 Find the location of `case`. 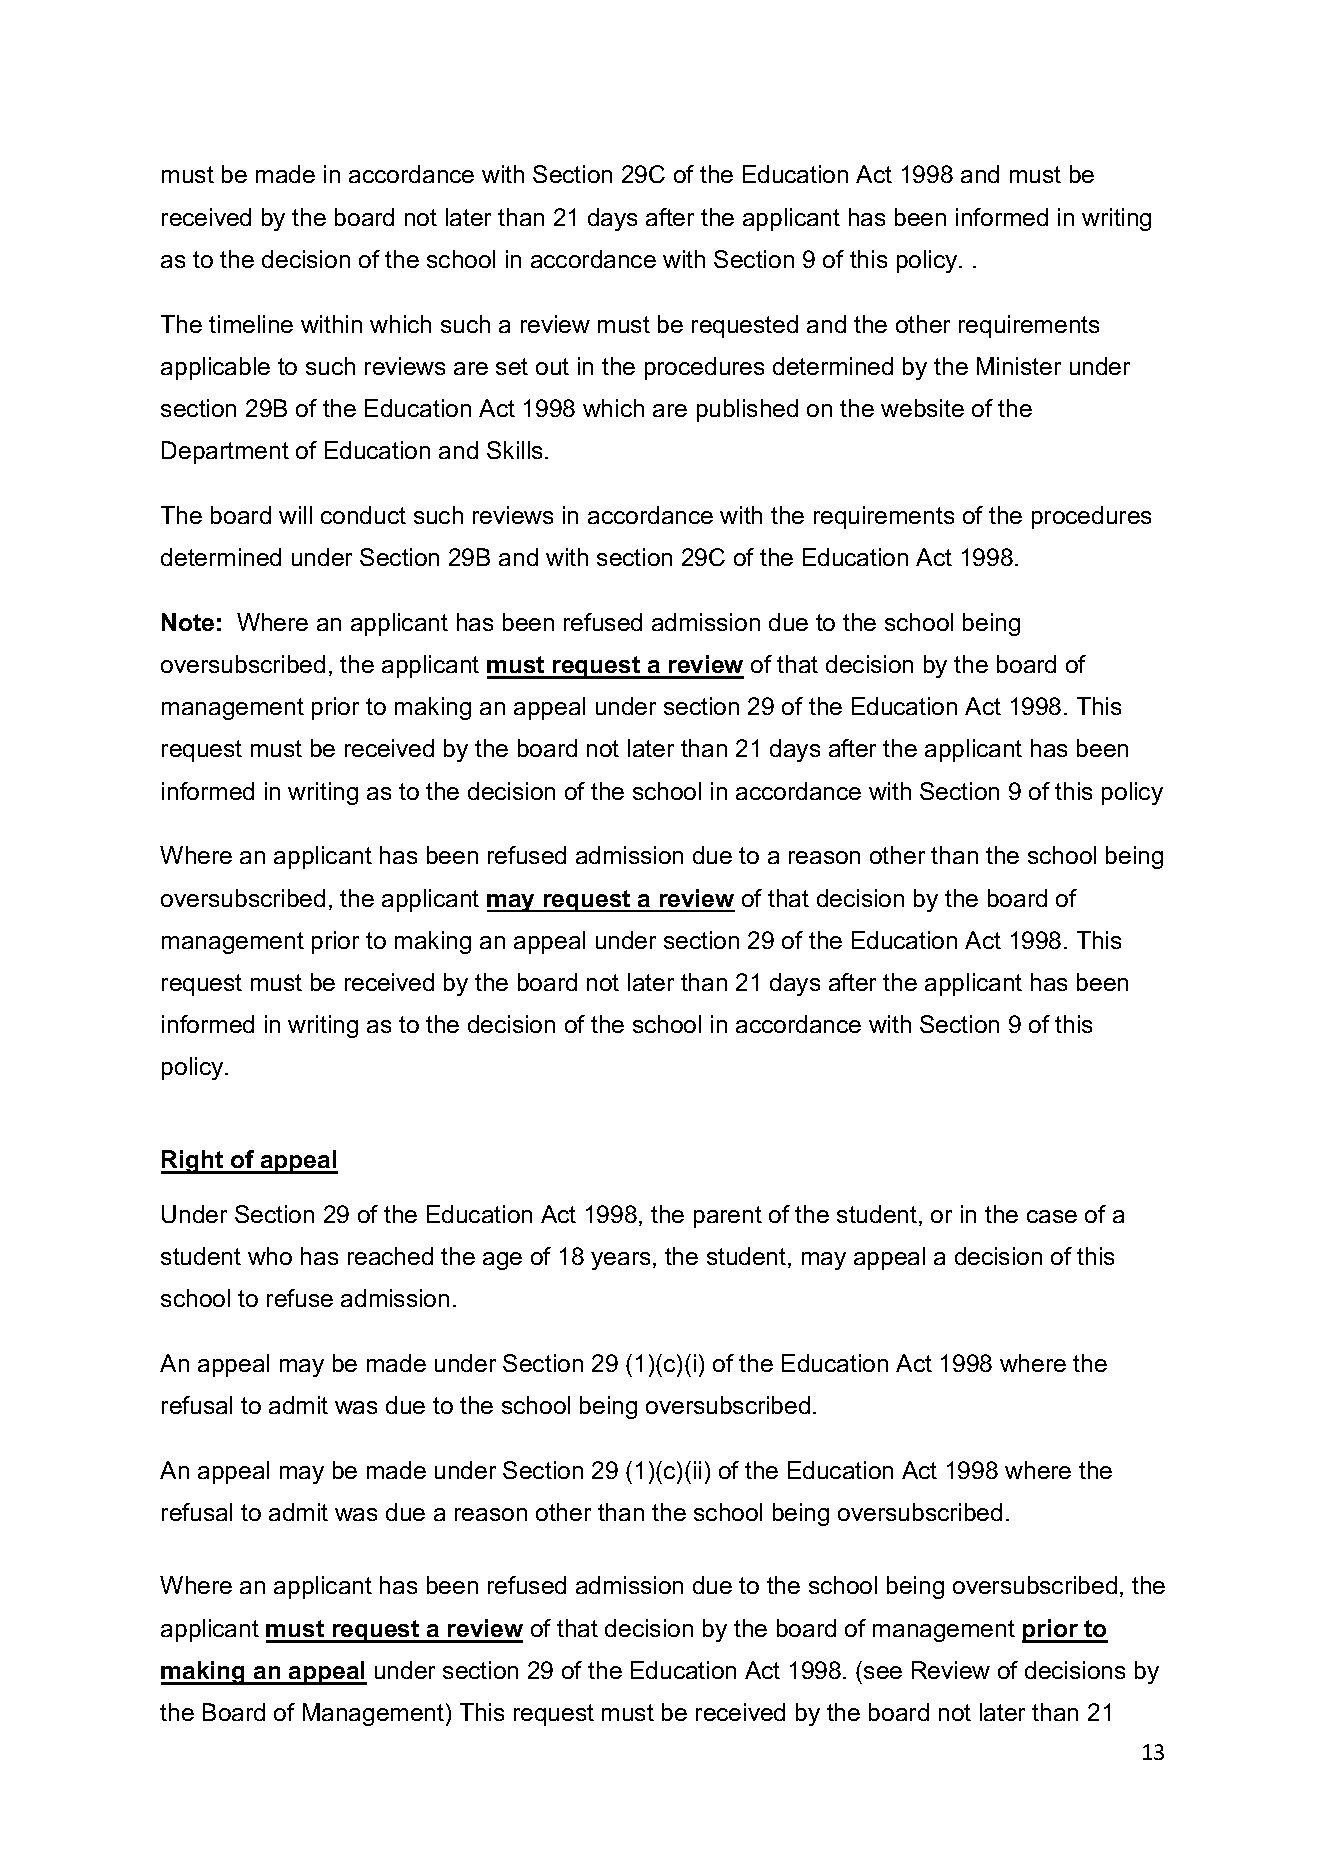

case is located at coordinates (1052, 1216).
